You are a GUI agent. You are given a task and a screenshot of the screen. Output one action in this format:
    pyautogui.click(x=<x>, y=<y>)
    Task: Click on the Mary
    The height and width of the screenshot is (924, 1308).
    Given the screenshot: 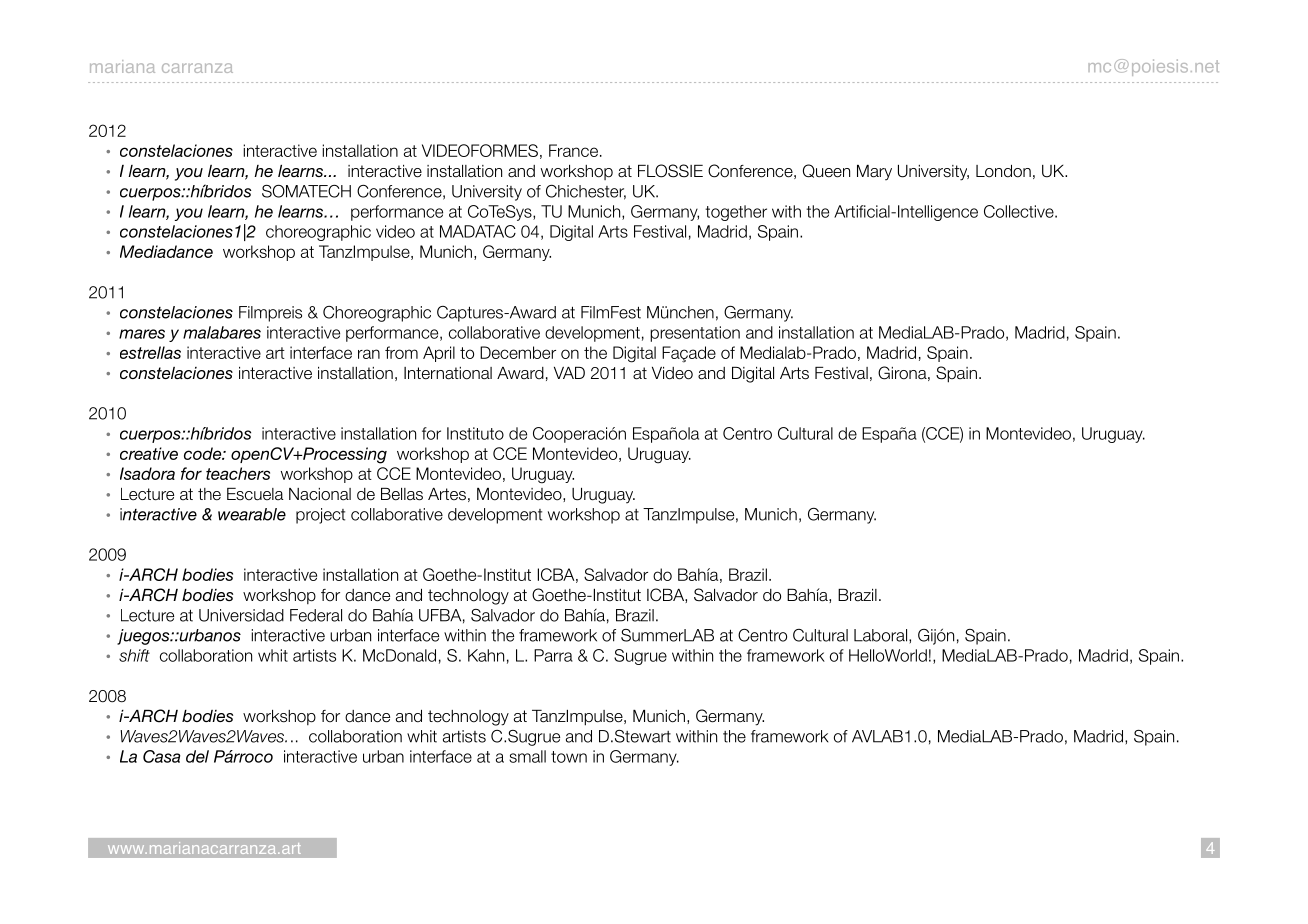 What is the action you would take?
    pyautogui.click(x=874, y=172)
